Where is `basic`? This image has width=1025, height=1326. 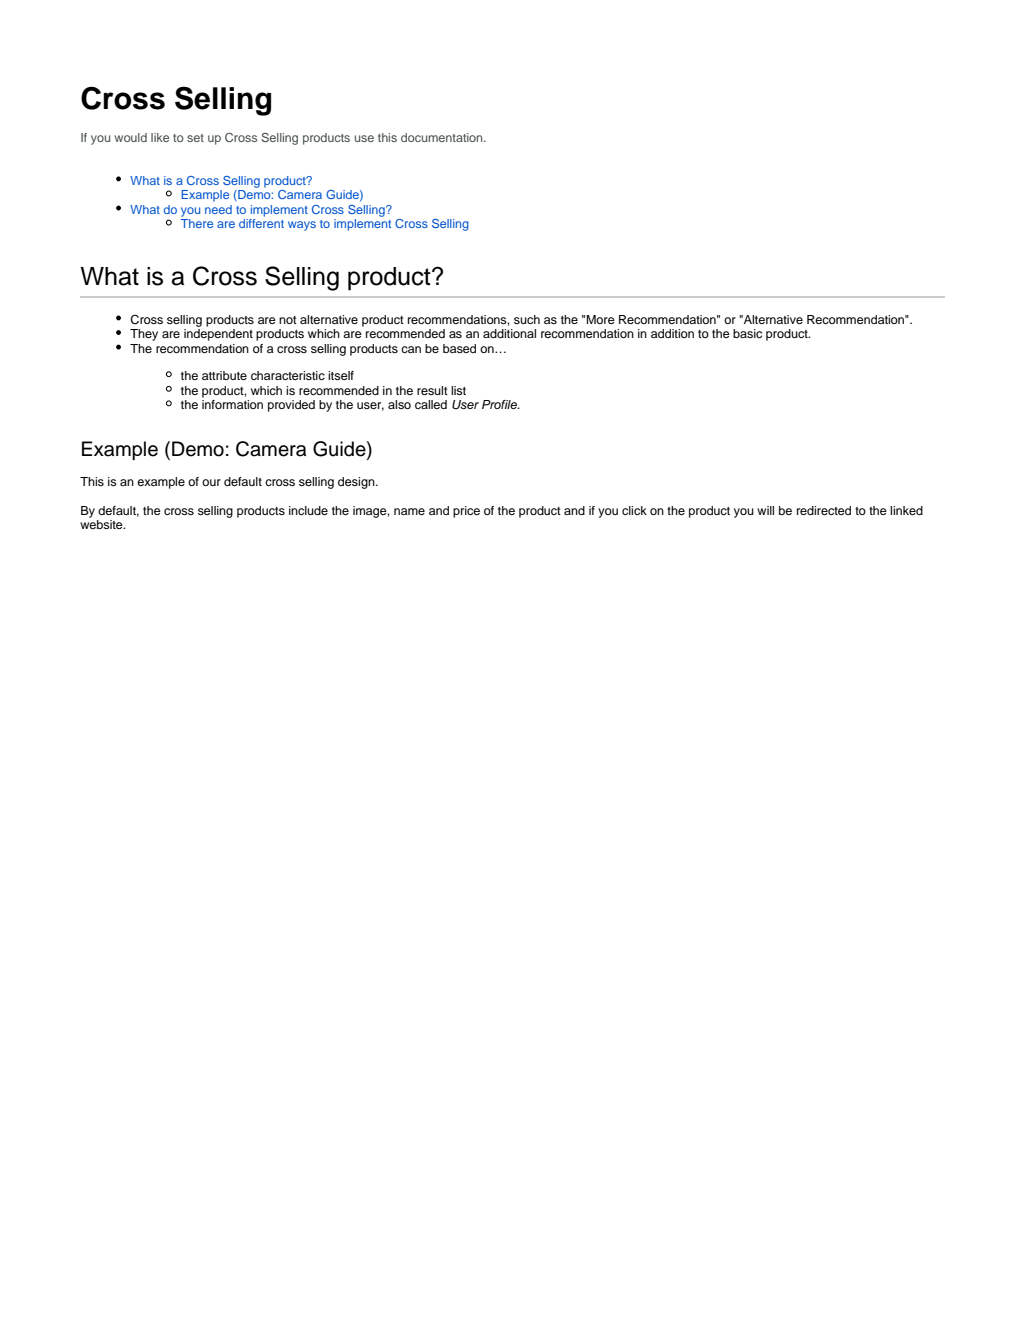 basic is located at coordinates (747, 333).
